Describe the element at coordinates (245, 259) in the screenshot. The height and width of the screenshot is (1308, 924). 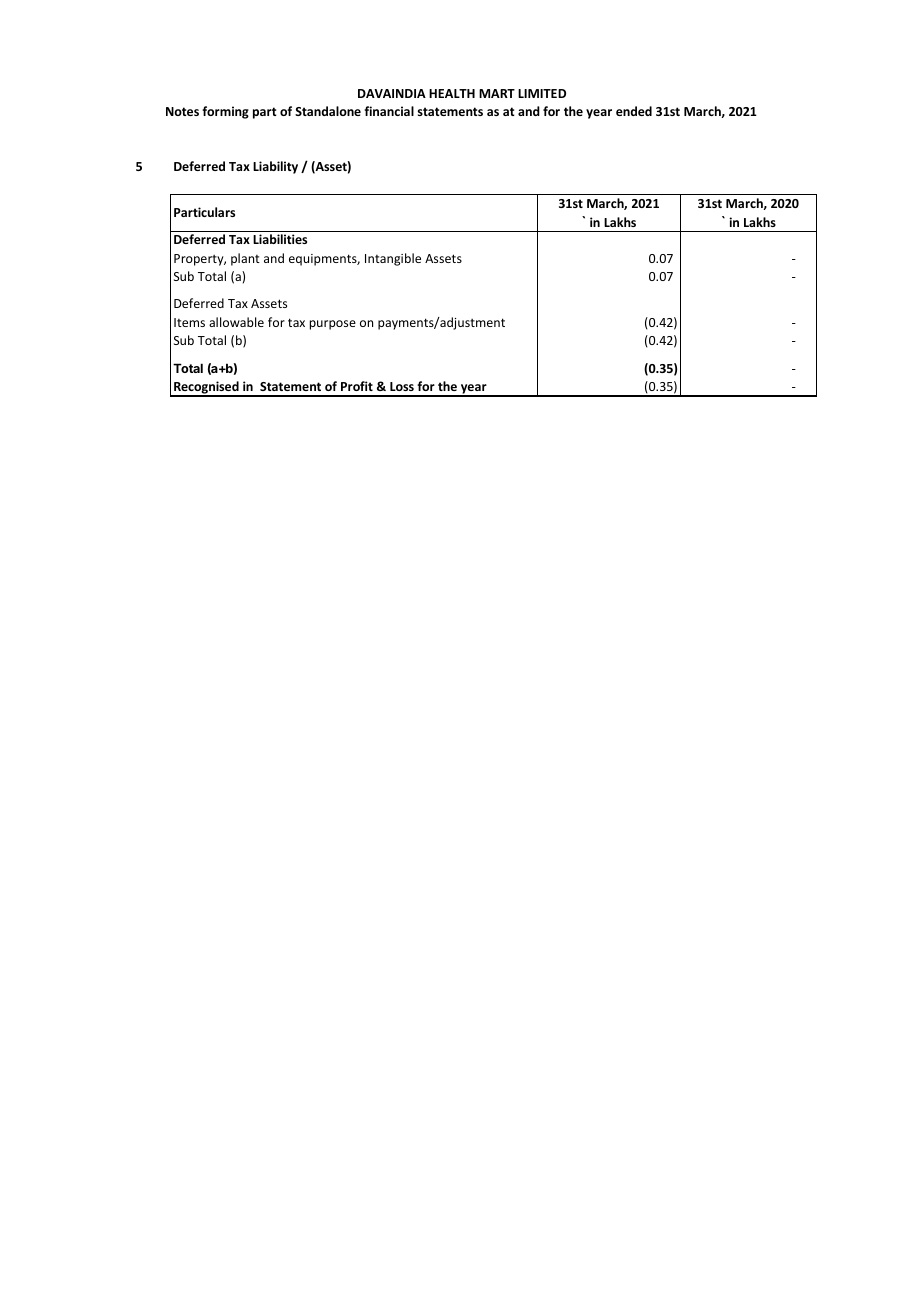
I see `plant` at that location.
